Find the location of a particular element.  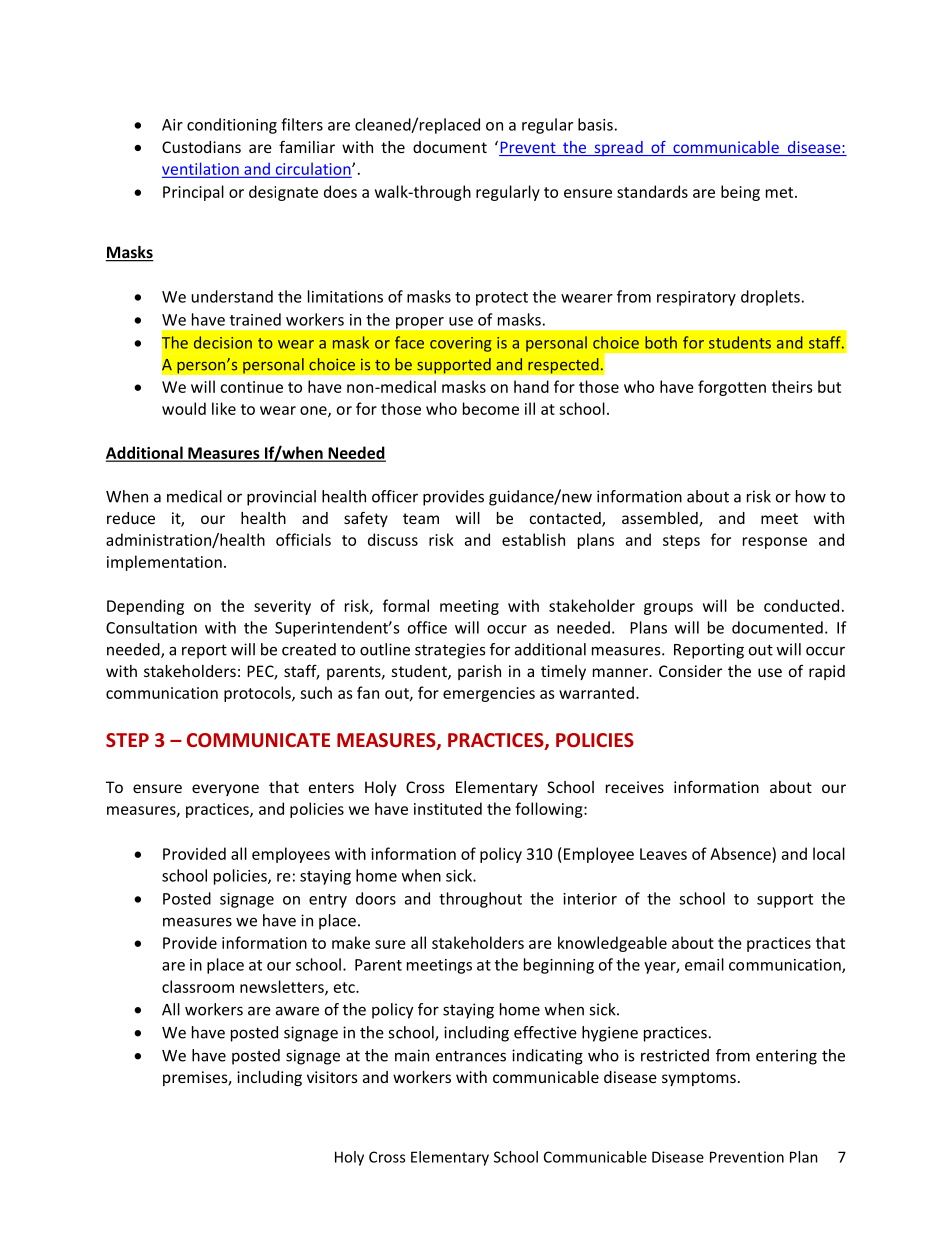

formal is located at coordinates (406, 605).
